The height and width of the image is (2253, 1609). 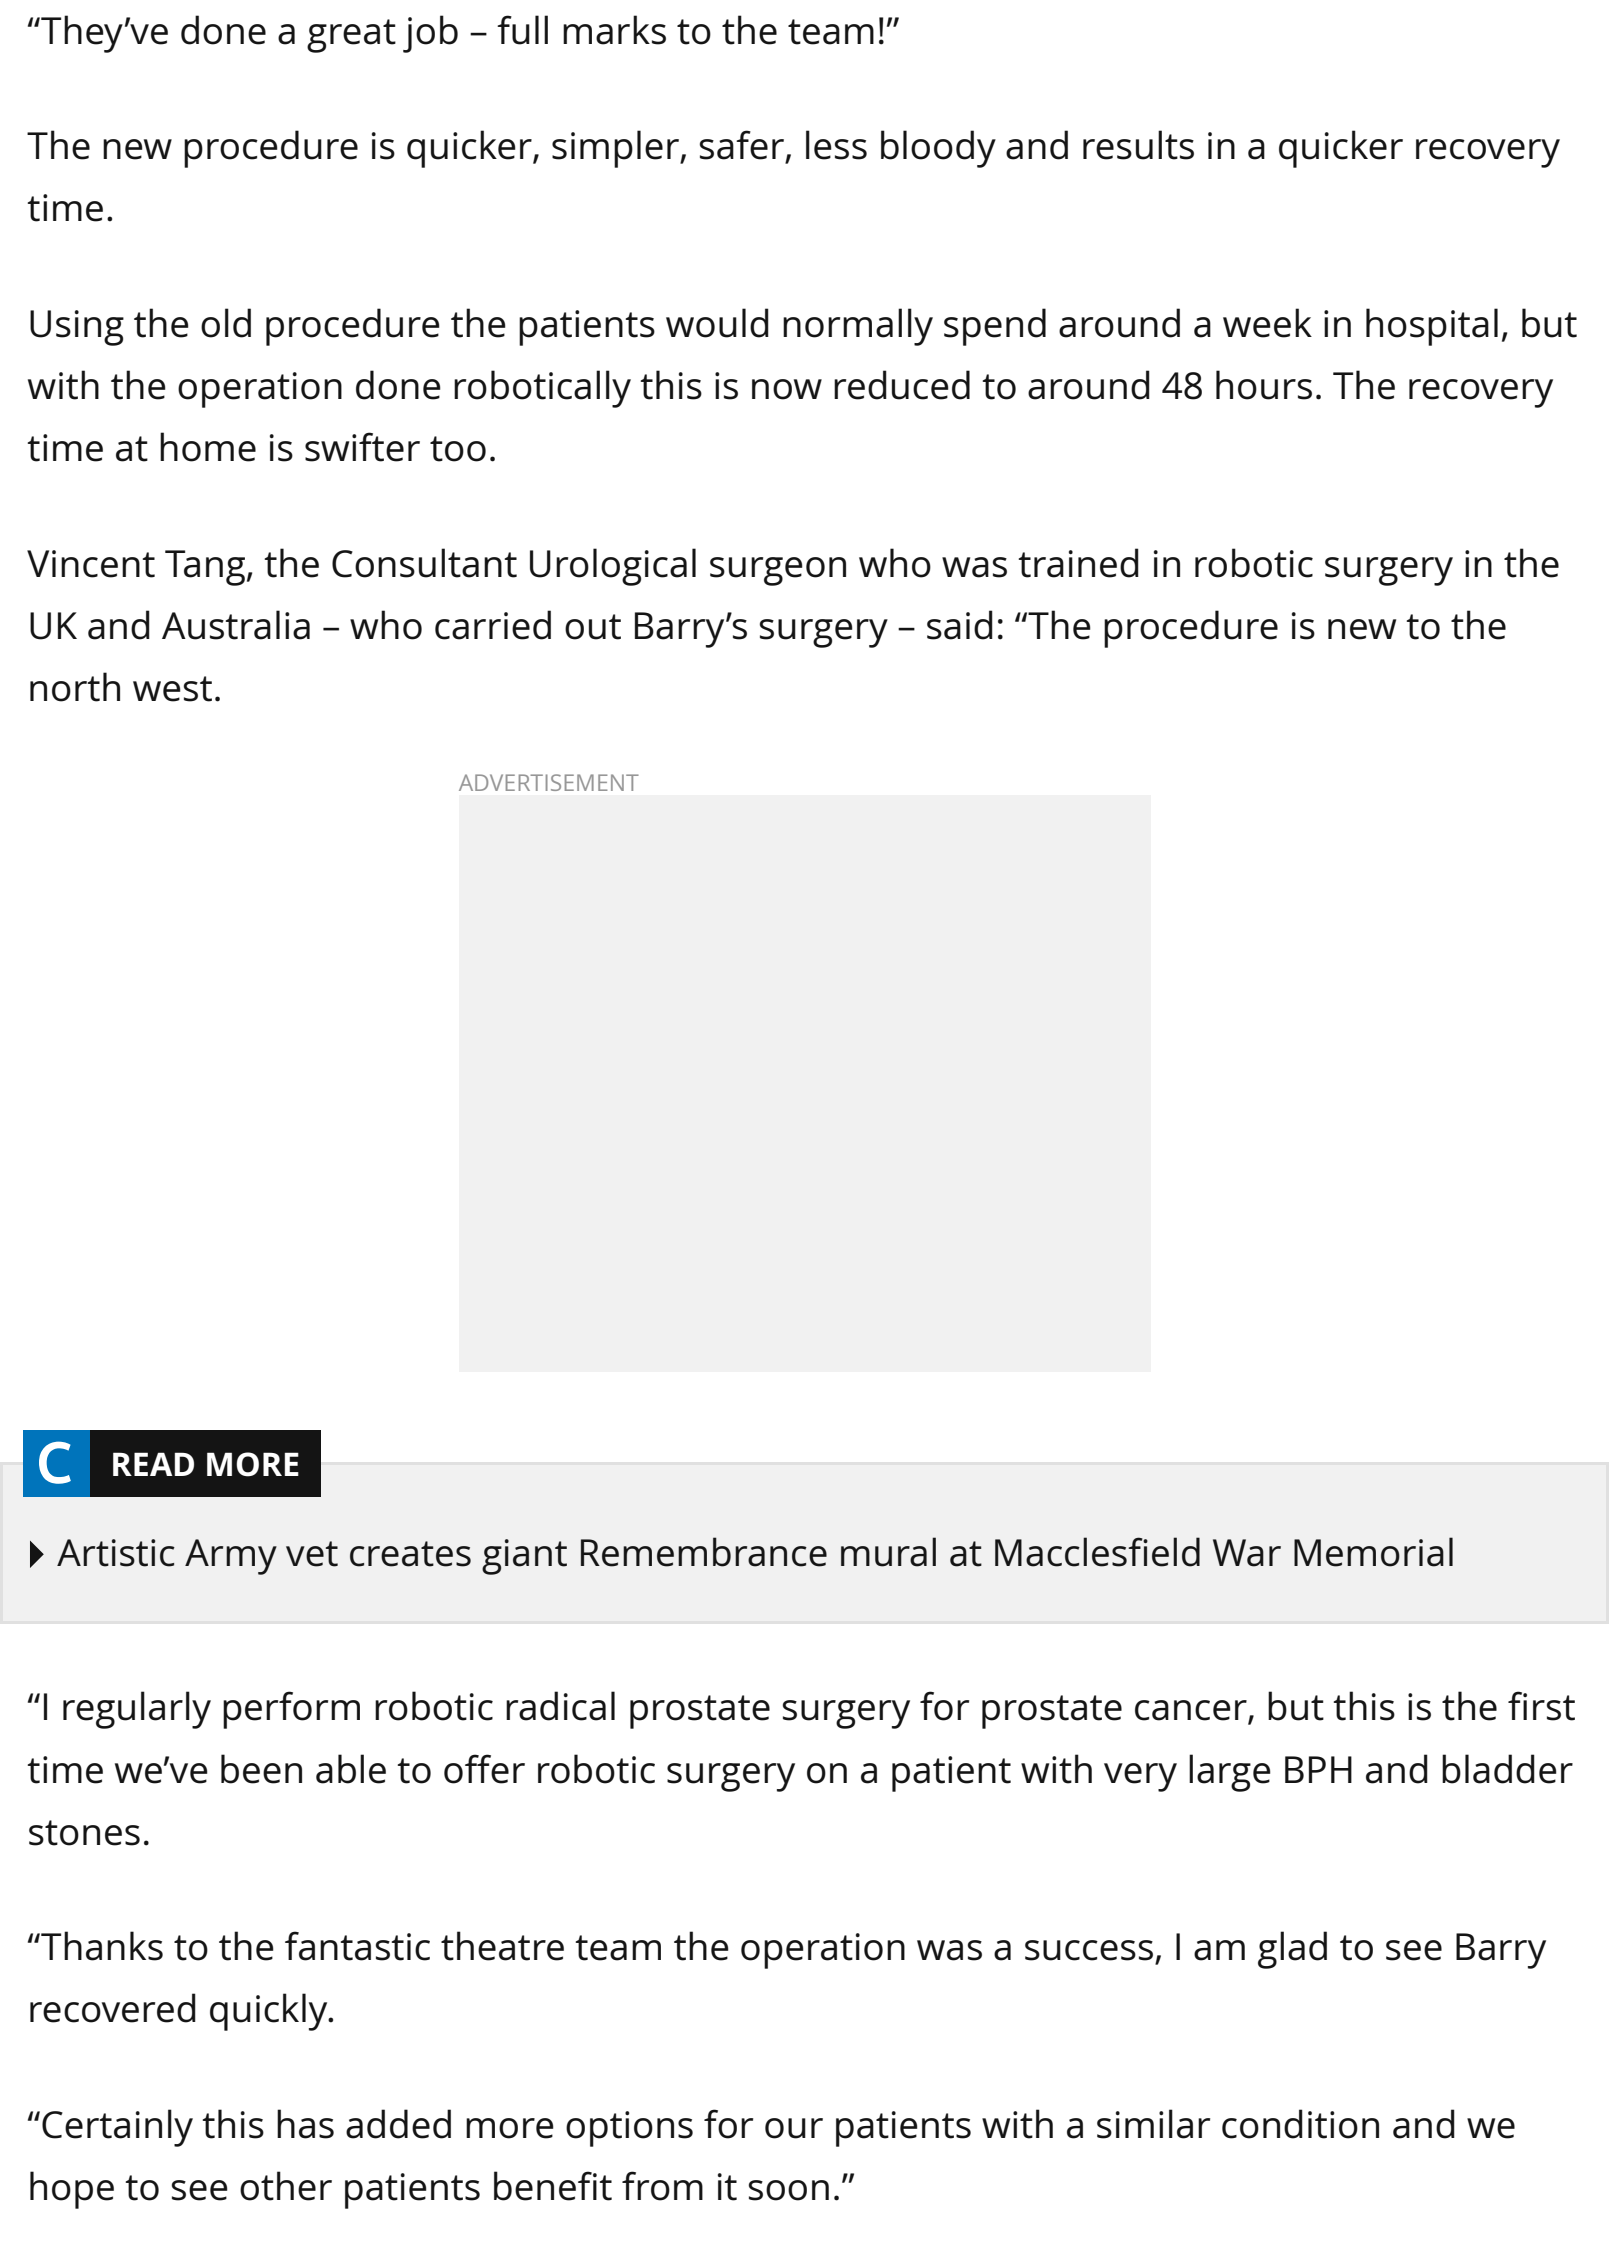 I want to click on READ, so click(x=153, y=1464).
